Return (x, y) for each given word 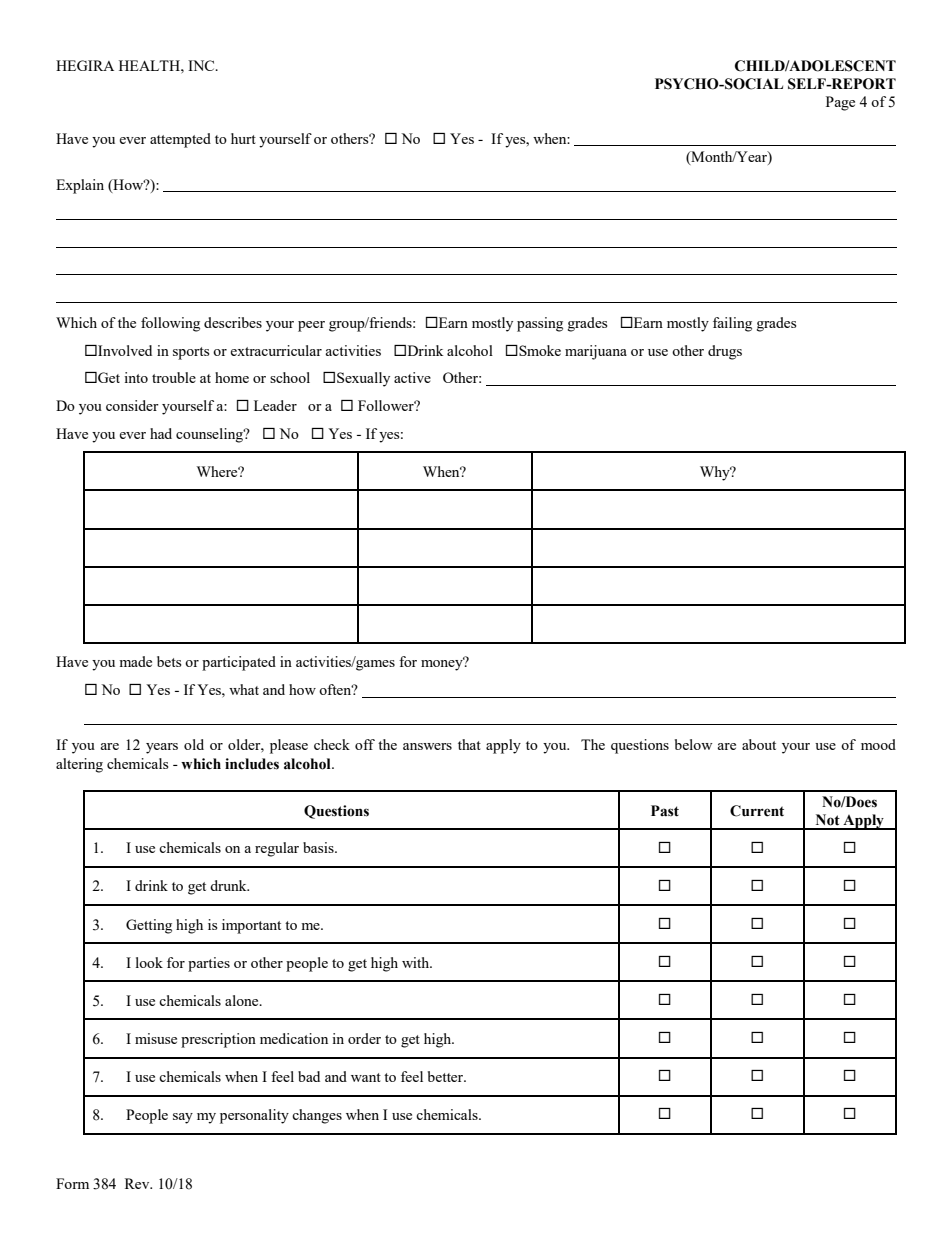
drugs (725, 352)
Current (757, 811)
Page (840, 103)
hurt (243, 138)
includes (252, 764)
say (183, 1118)
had (161, 433)
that (469, 744)
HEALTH (150, 65)
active (412, 377)
